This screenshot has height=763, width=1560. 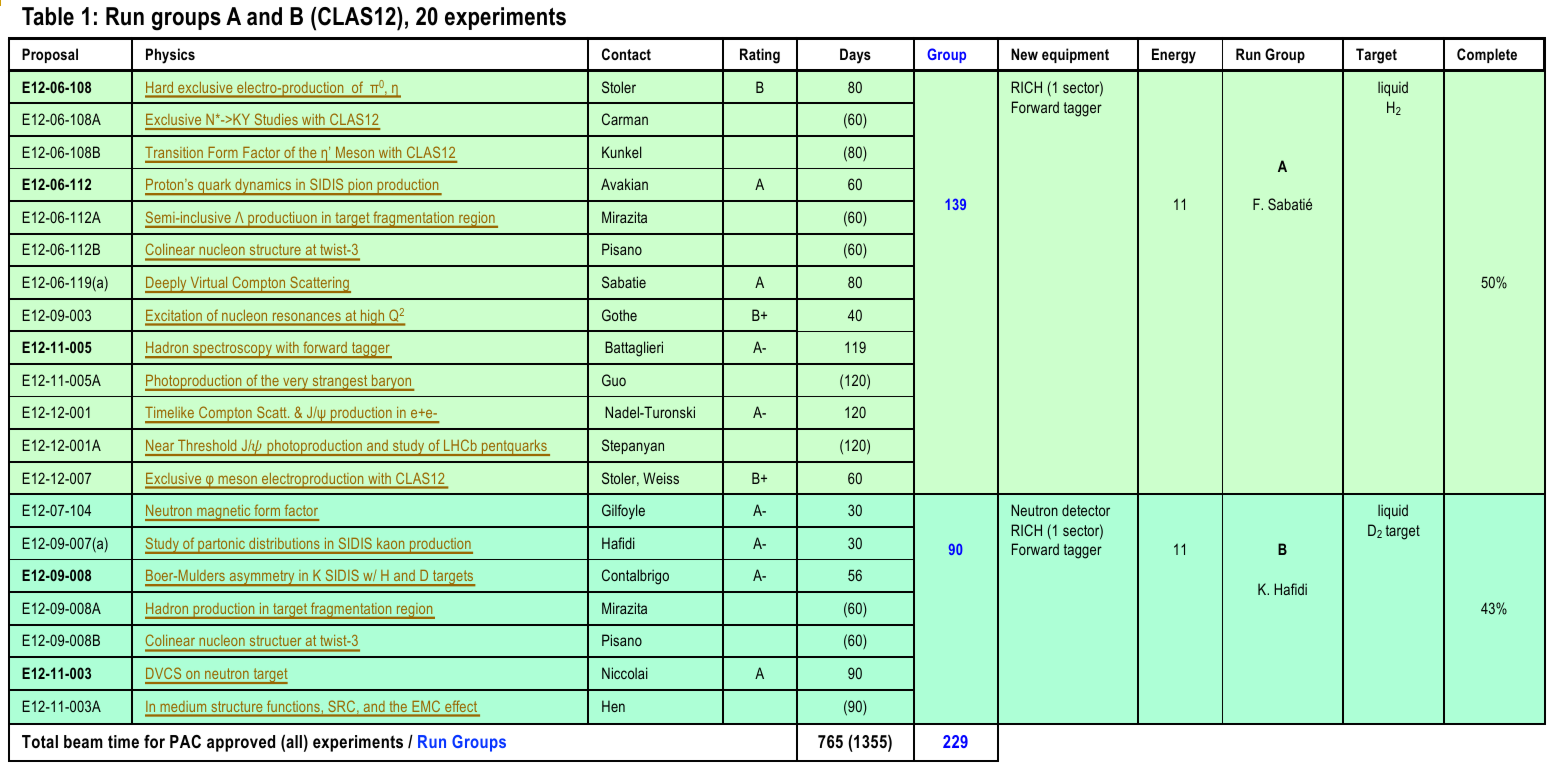 I want to click on medium, so click(x=183, y=706).
